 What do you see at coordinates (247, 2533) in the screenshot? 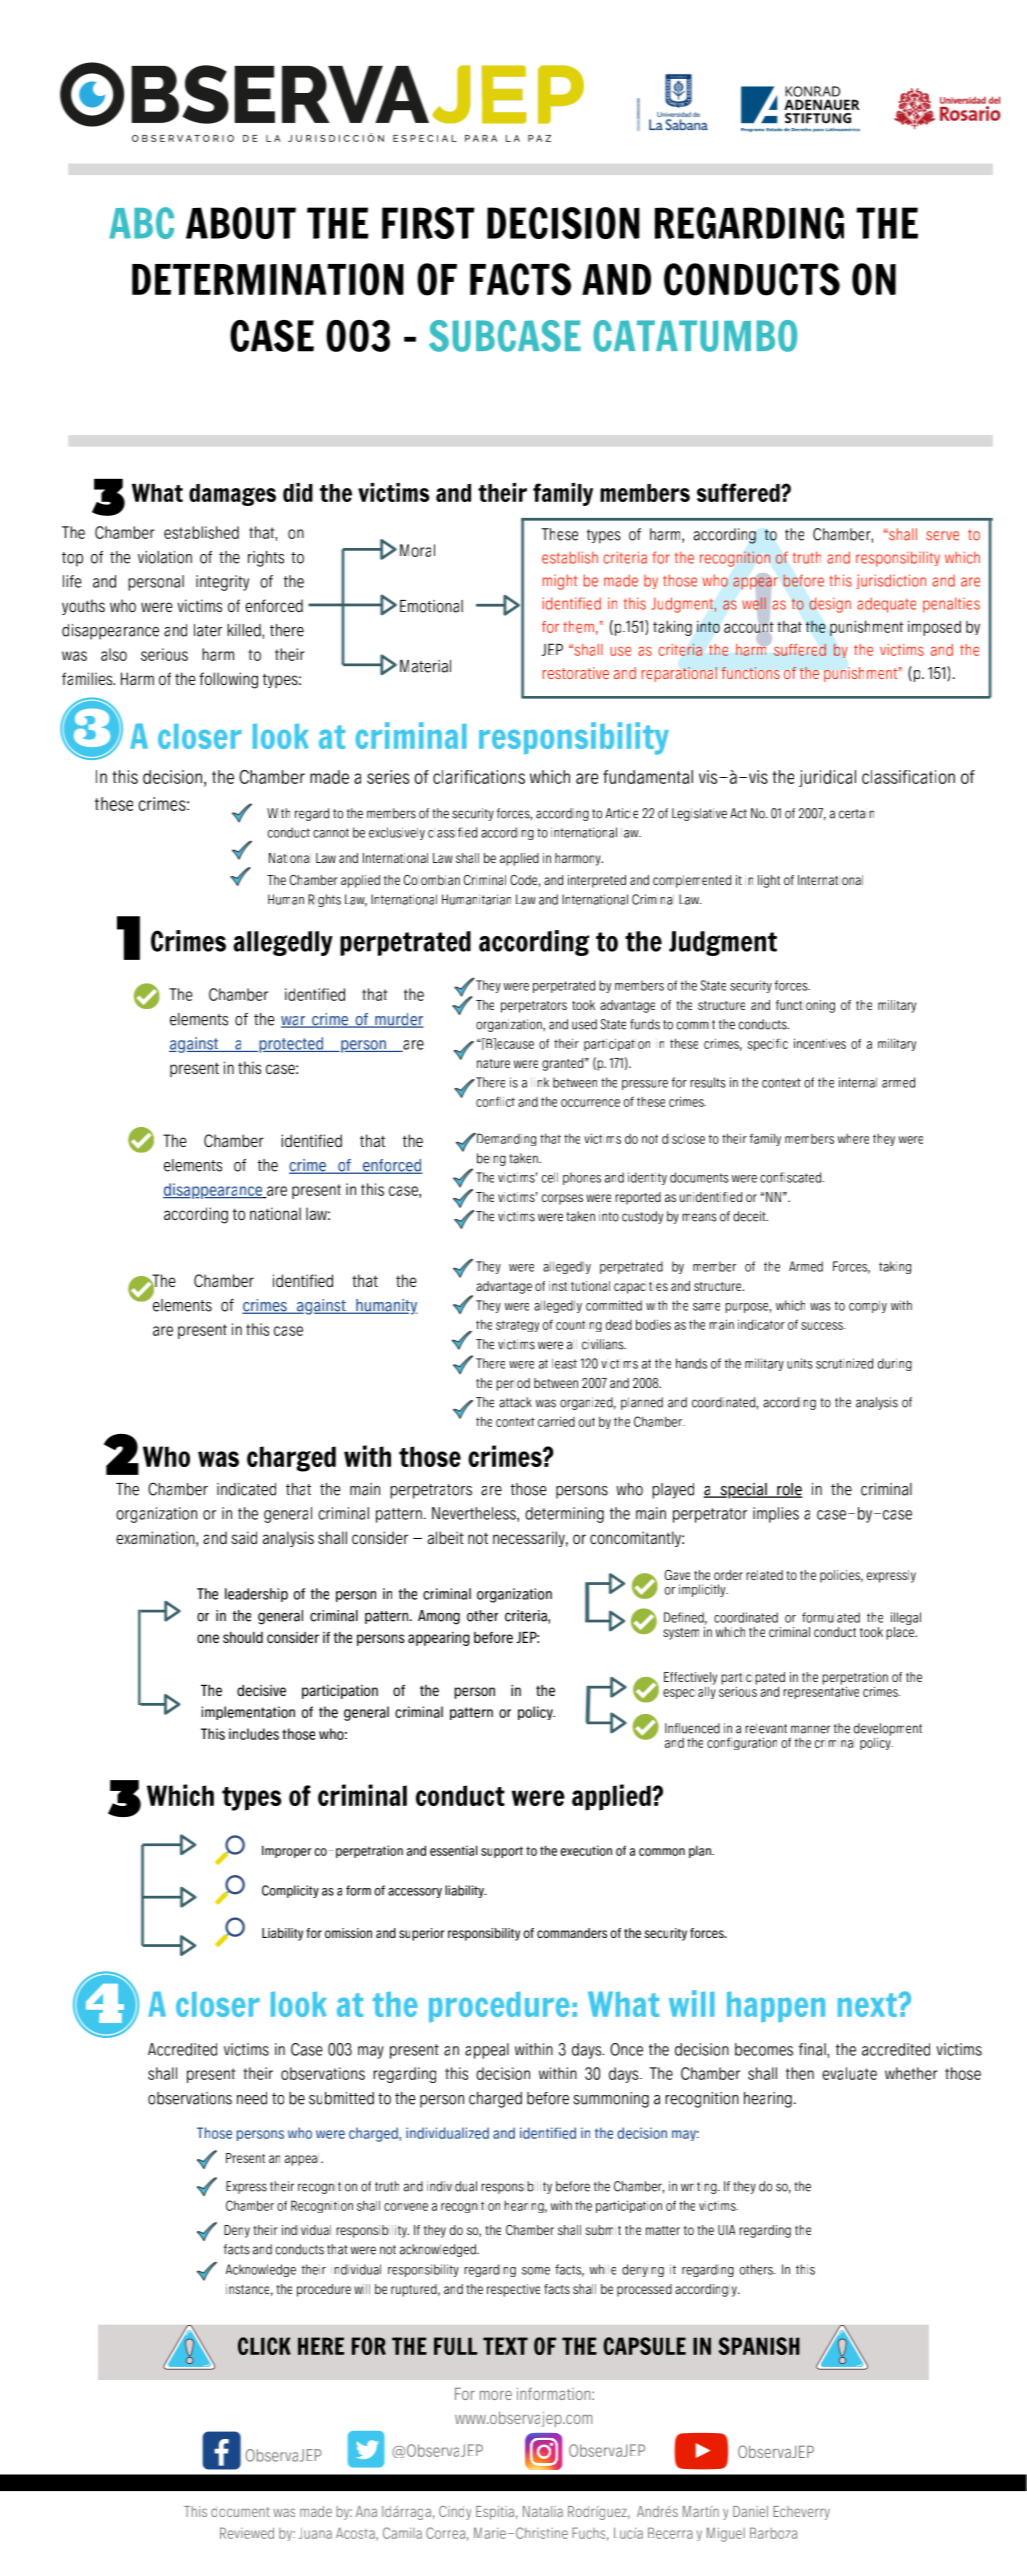
I see `Reviewed` at bounding box center [247, 2533].
